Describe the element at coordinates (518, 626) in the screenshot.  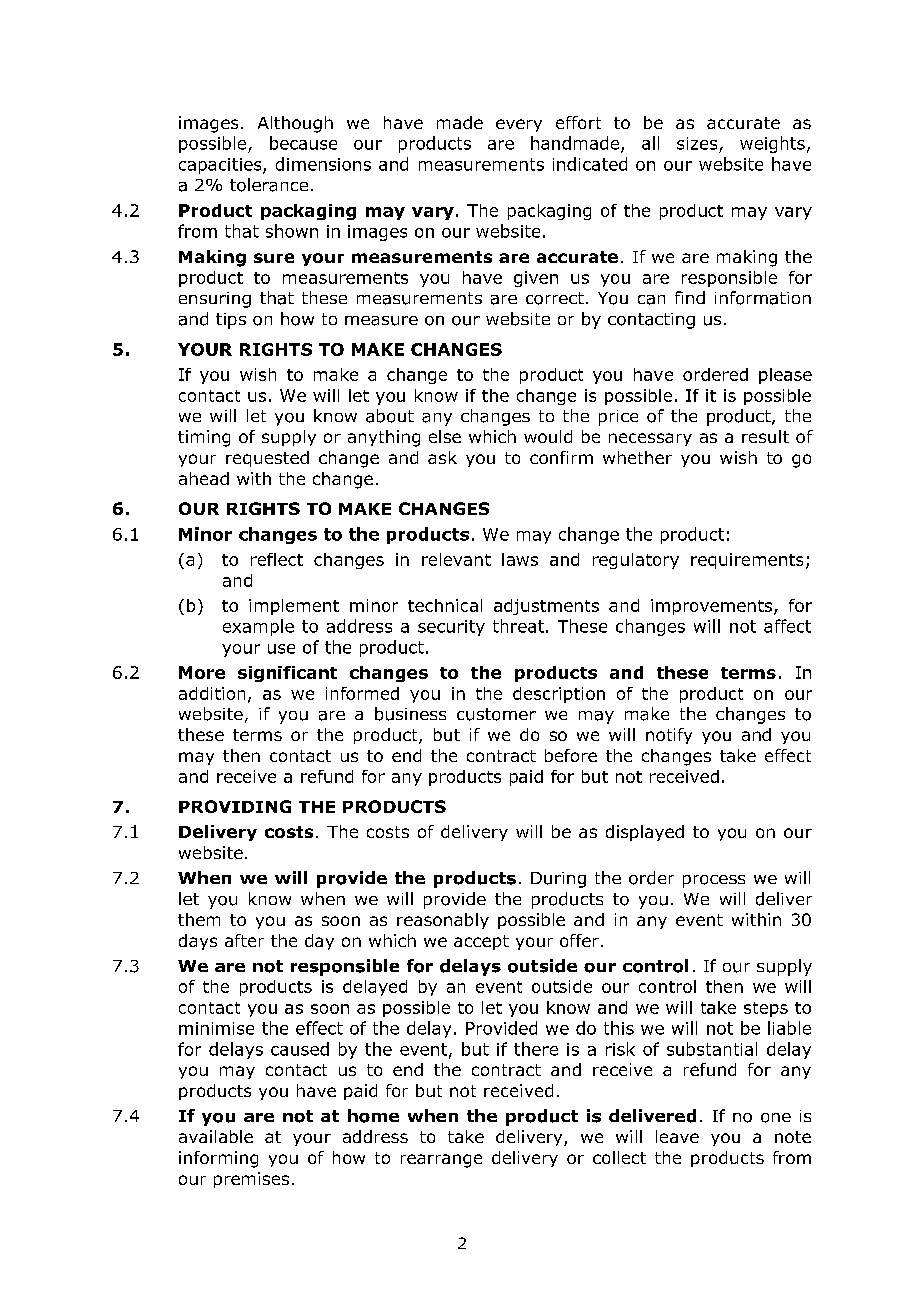
I see `threat` at that location.
